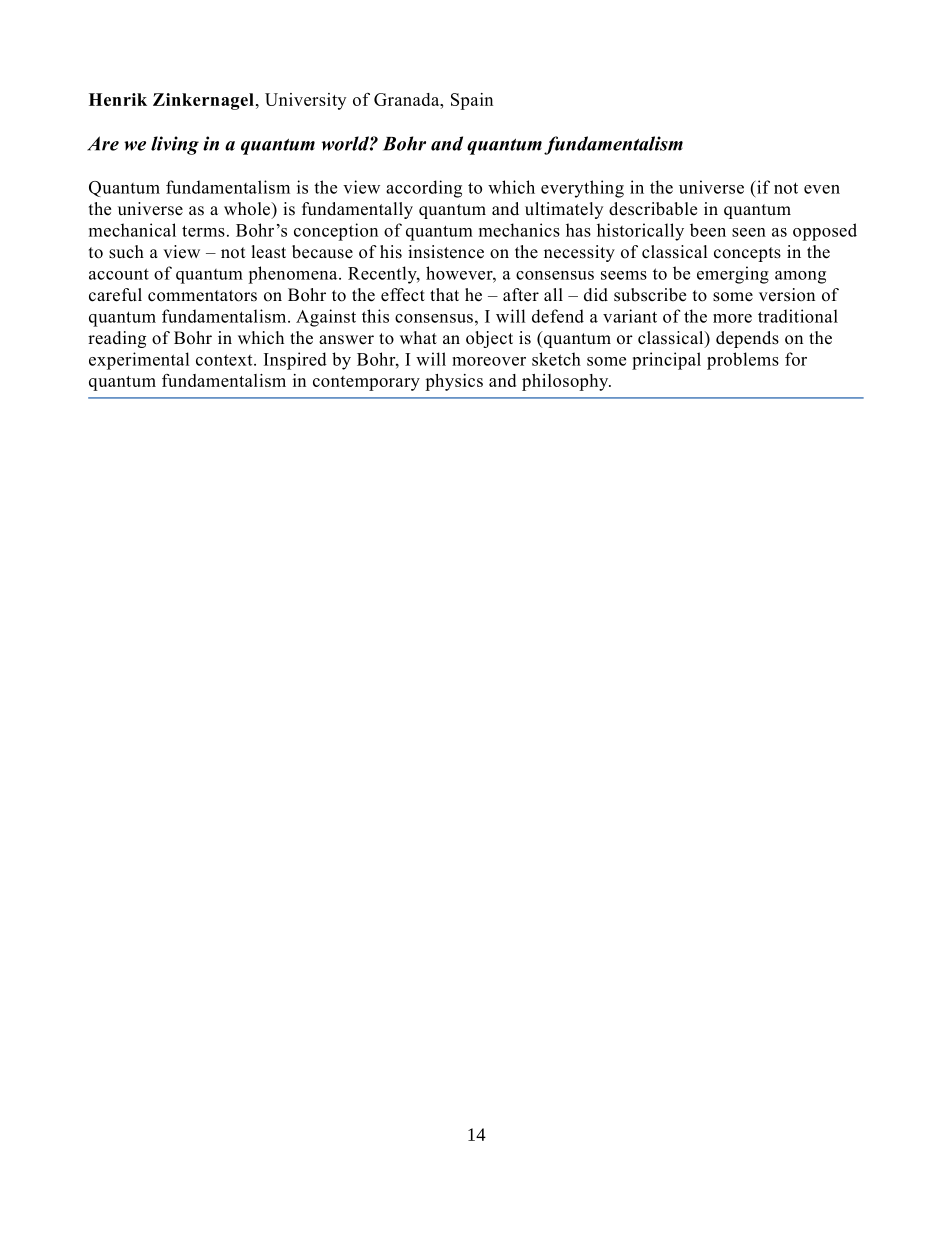  Describe the element at coordinates (822, 189) in the screenshot. I see `even` at that location.
